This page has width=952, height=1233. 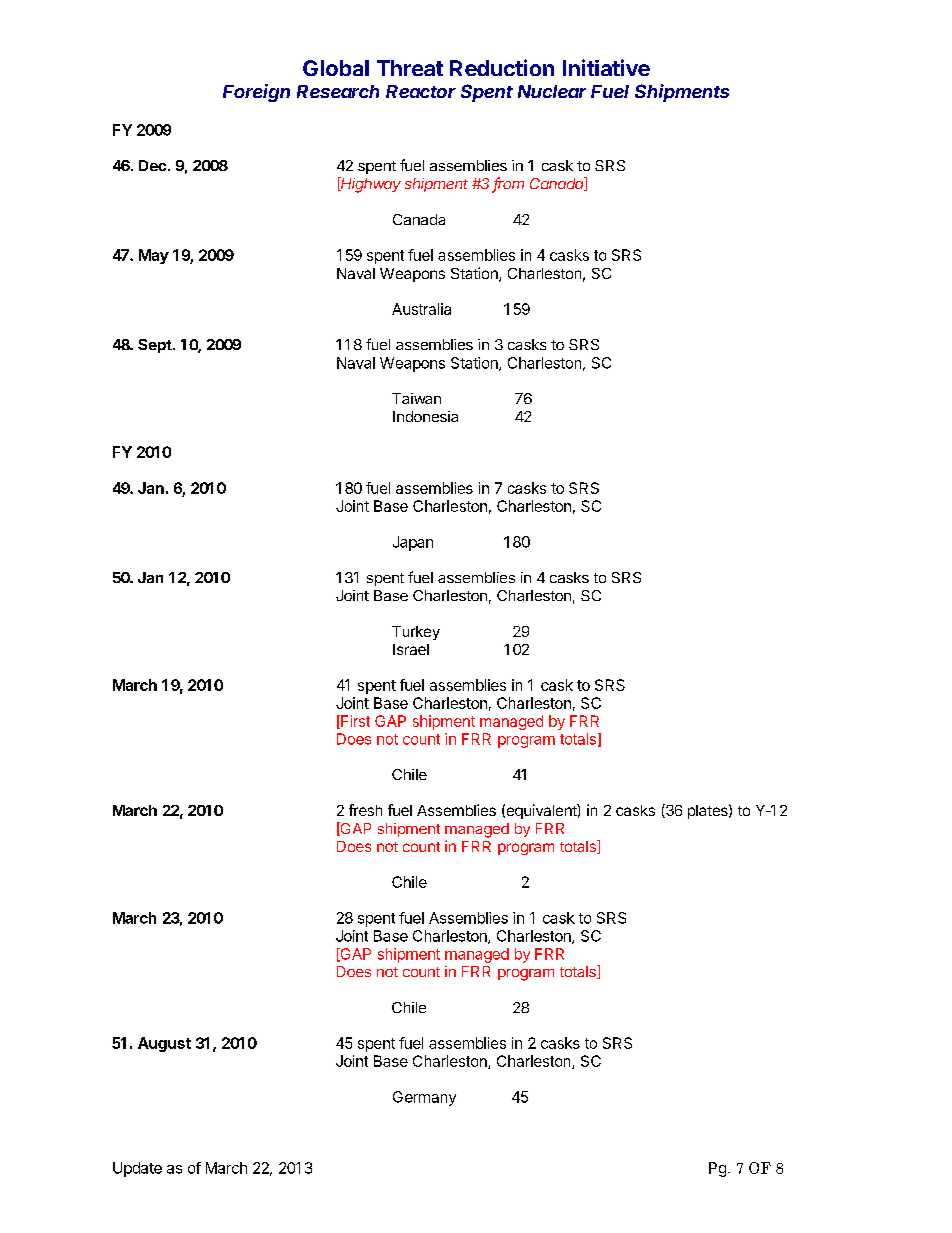 What do you see at coordinates (411, 649) in the page?
I see `Israel` at bounding box center [411, 649].
